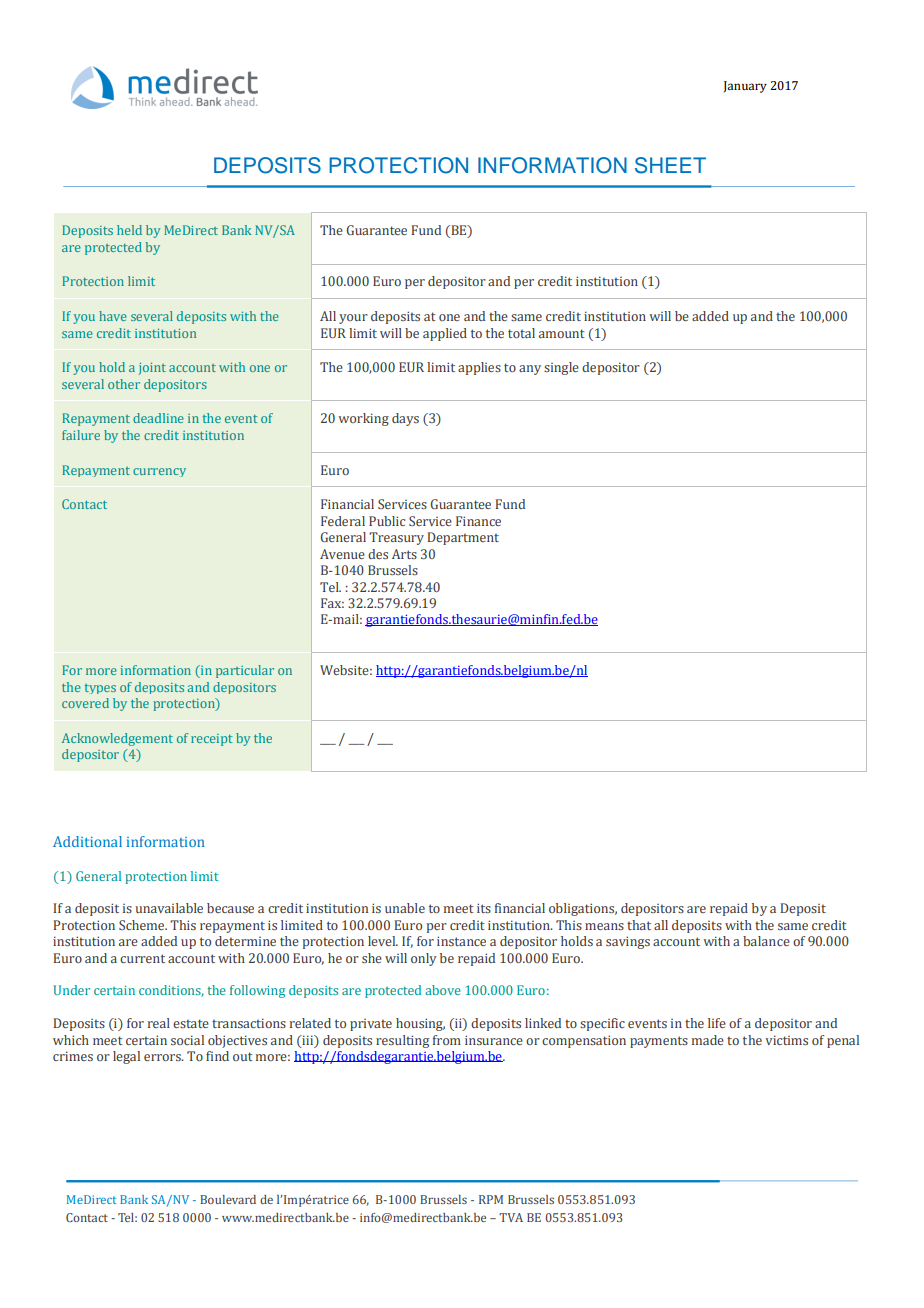  I want to click on types, so click(100, 689).
